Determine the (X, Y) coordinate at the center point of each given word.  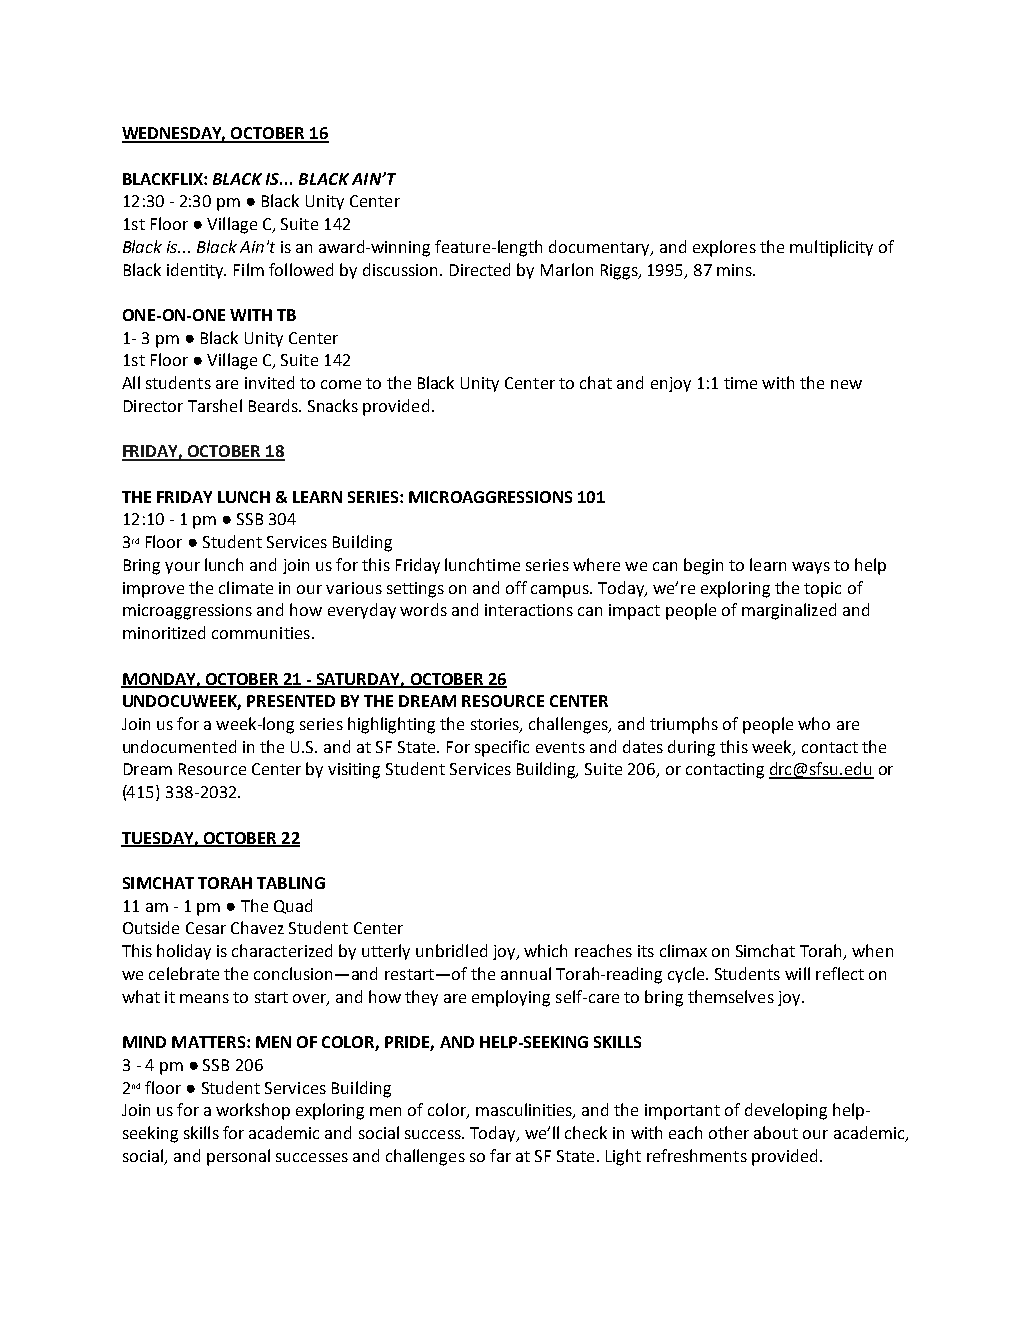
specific (502, 748)
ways (811, 568)
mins (735, 270)
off (516, 587)
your (182, 568)
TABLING (291, 883)
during (691, 748)
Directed (480, 269)
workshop (253, 1111)
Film (249, 269)
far (500, 1155)
